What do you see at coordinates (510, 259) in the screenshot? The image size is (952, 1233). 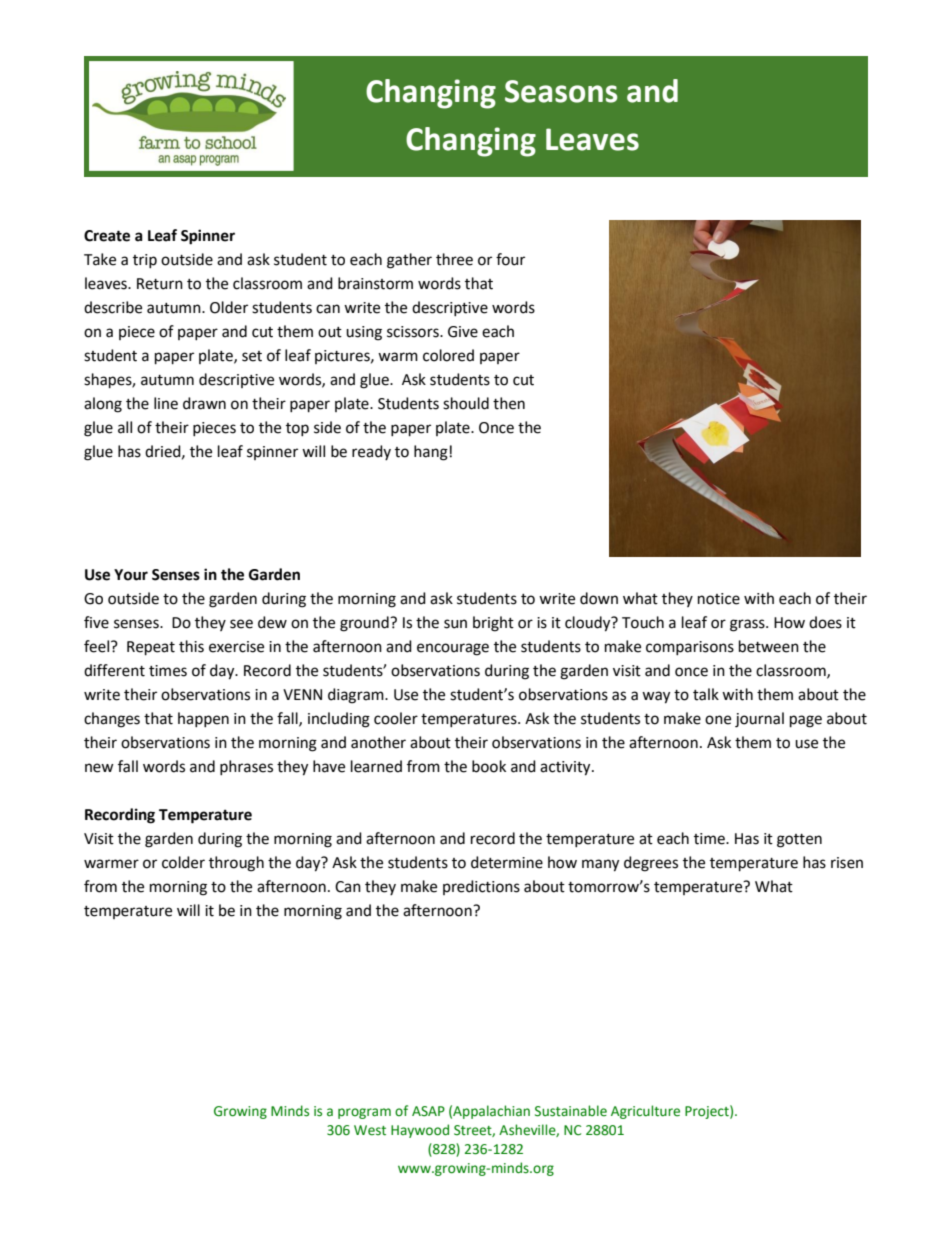 I see `four` at bounding box center [510, 259].
